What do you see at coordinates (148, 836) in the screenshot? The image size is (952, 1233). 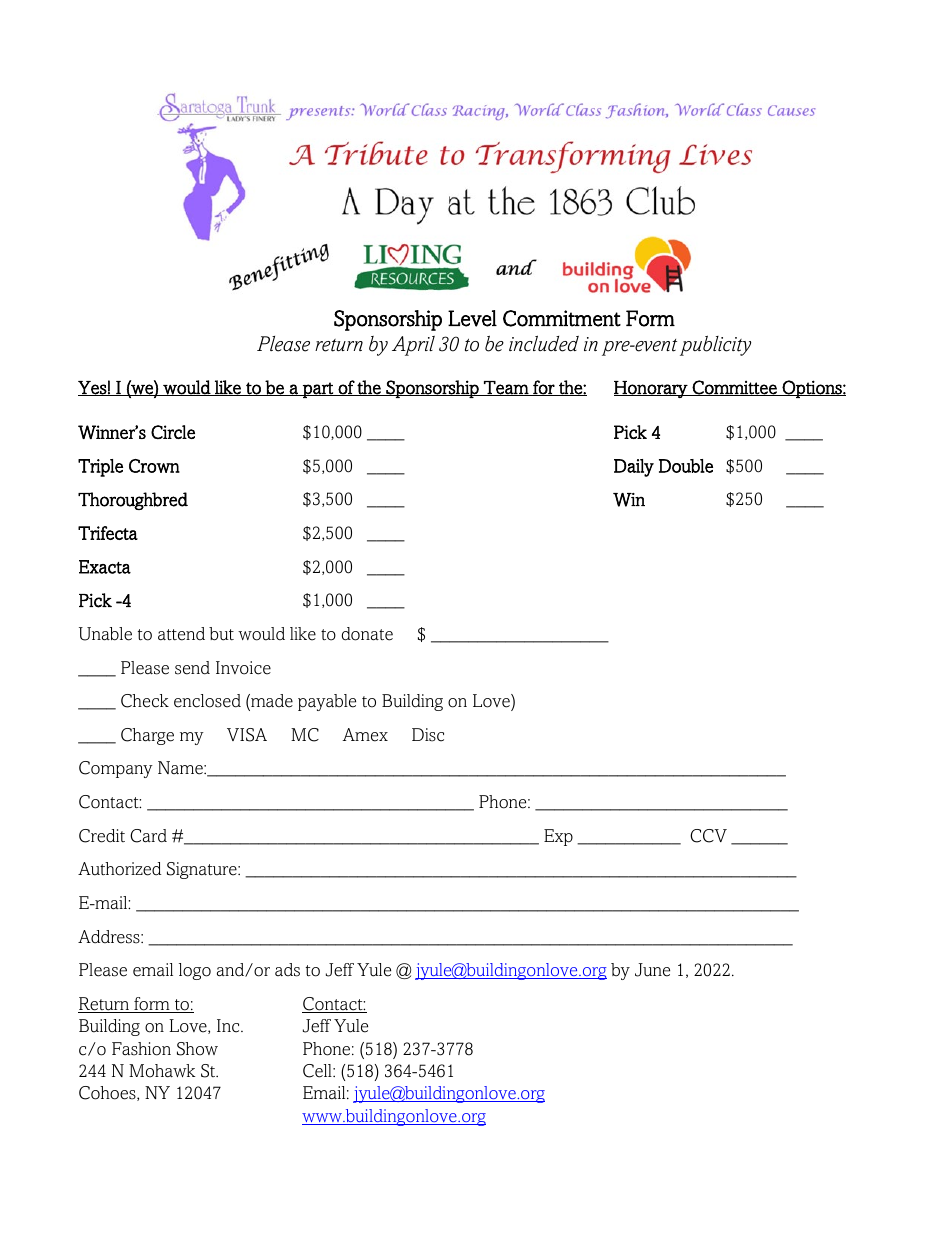 I see `Card` at bounding box center [148, 836].
